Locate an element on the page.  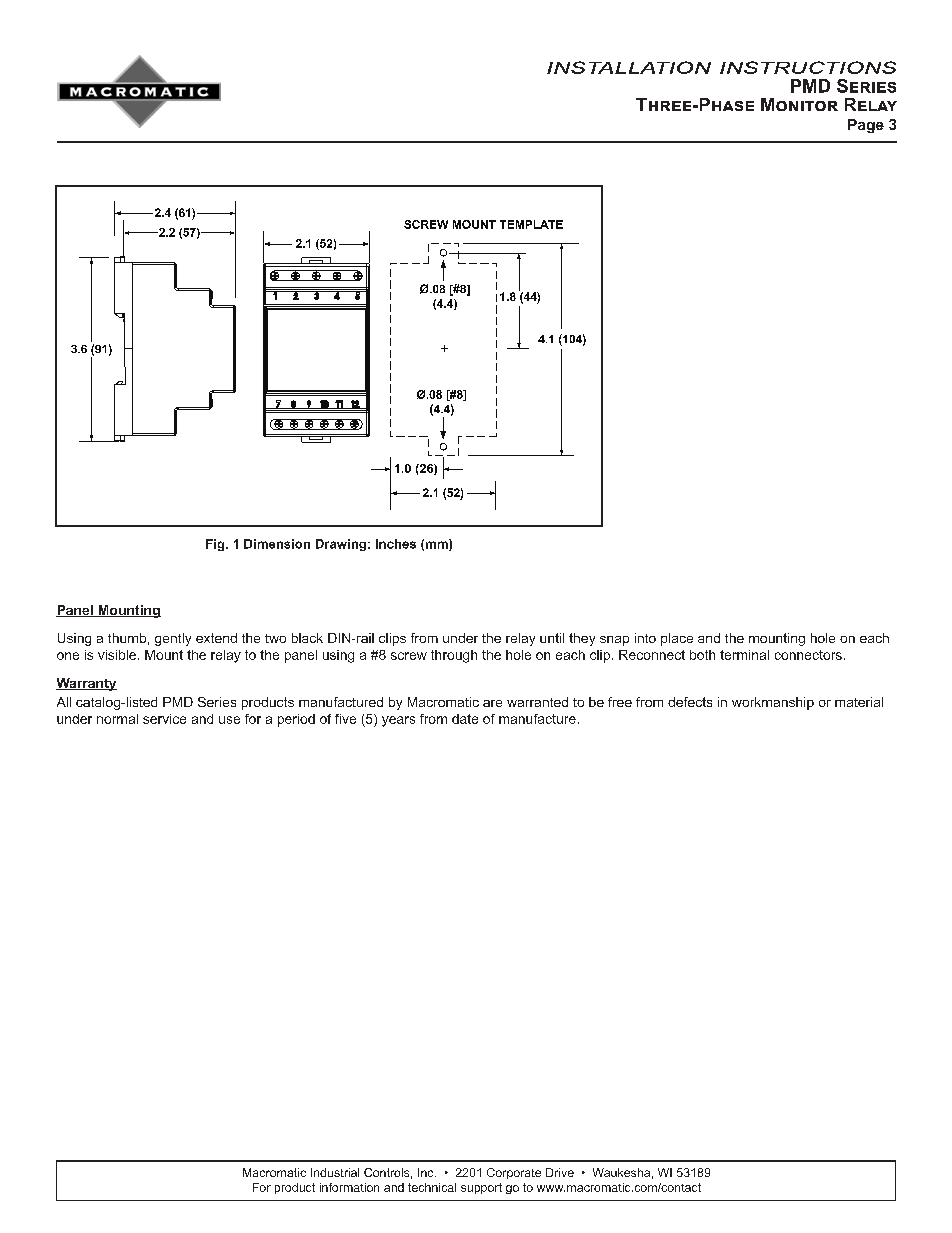
normal is located at coordinates (117, 719).
